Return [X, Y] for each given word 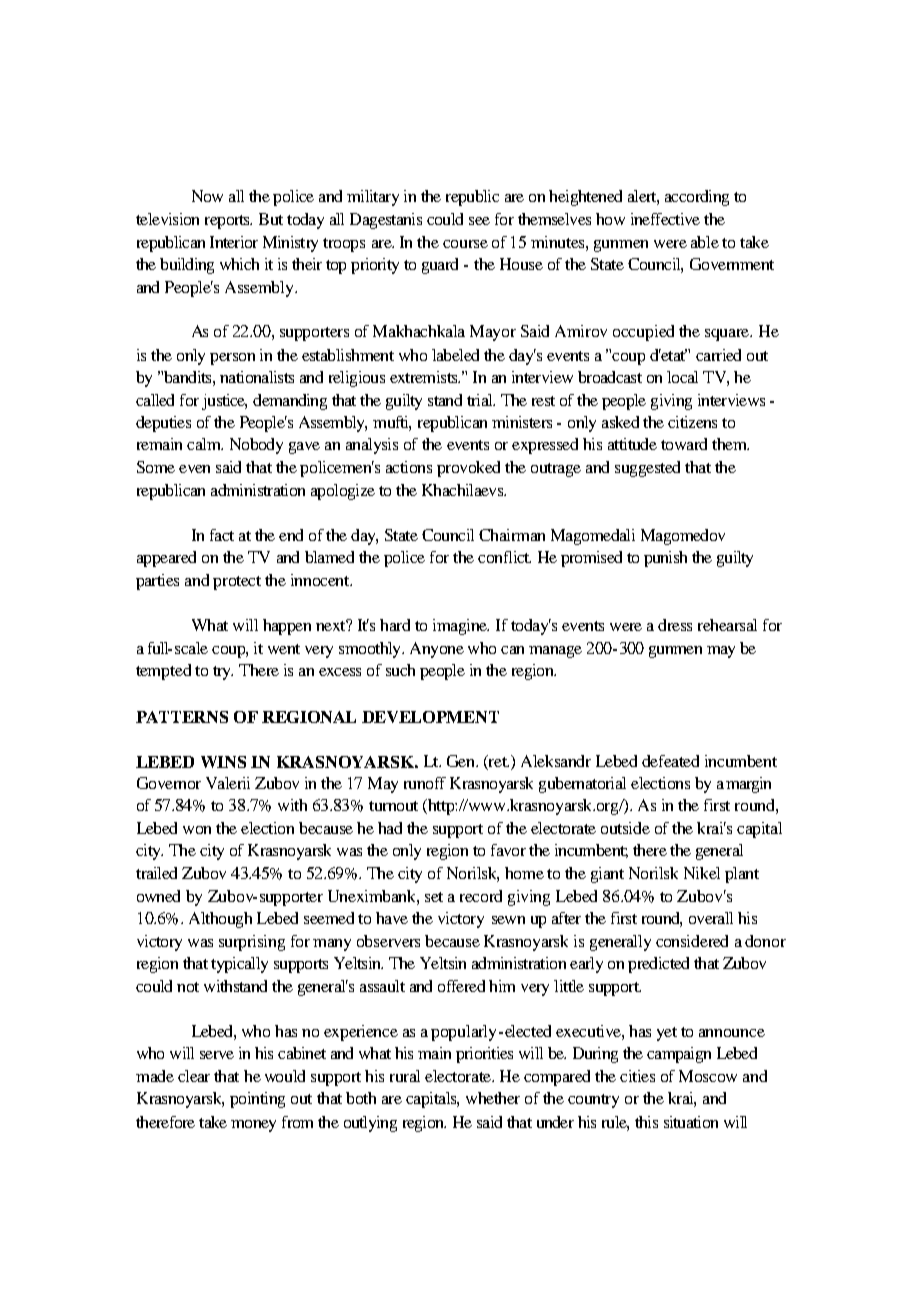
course [465, 244]
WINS [223, 762]
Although [220, 920]
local [682, 377]
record [481, 896]
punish [665, 559]
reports [228, 222]
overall [711, 918]
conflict [504, 557]
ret [498, 761]
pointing [257, 1100]
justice [224, 402]
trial [481, 400]
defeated [670, 761]
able [705, 242]
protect [237, 583]
